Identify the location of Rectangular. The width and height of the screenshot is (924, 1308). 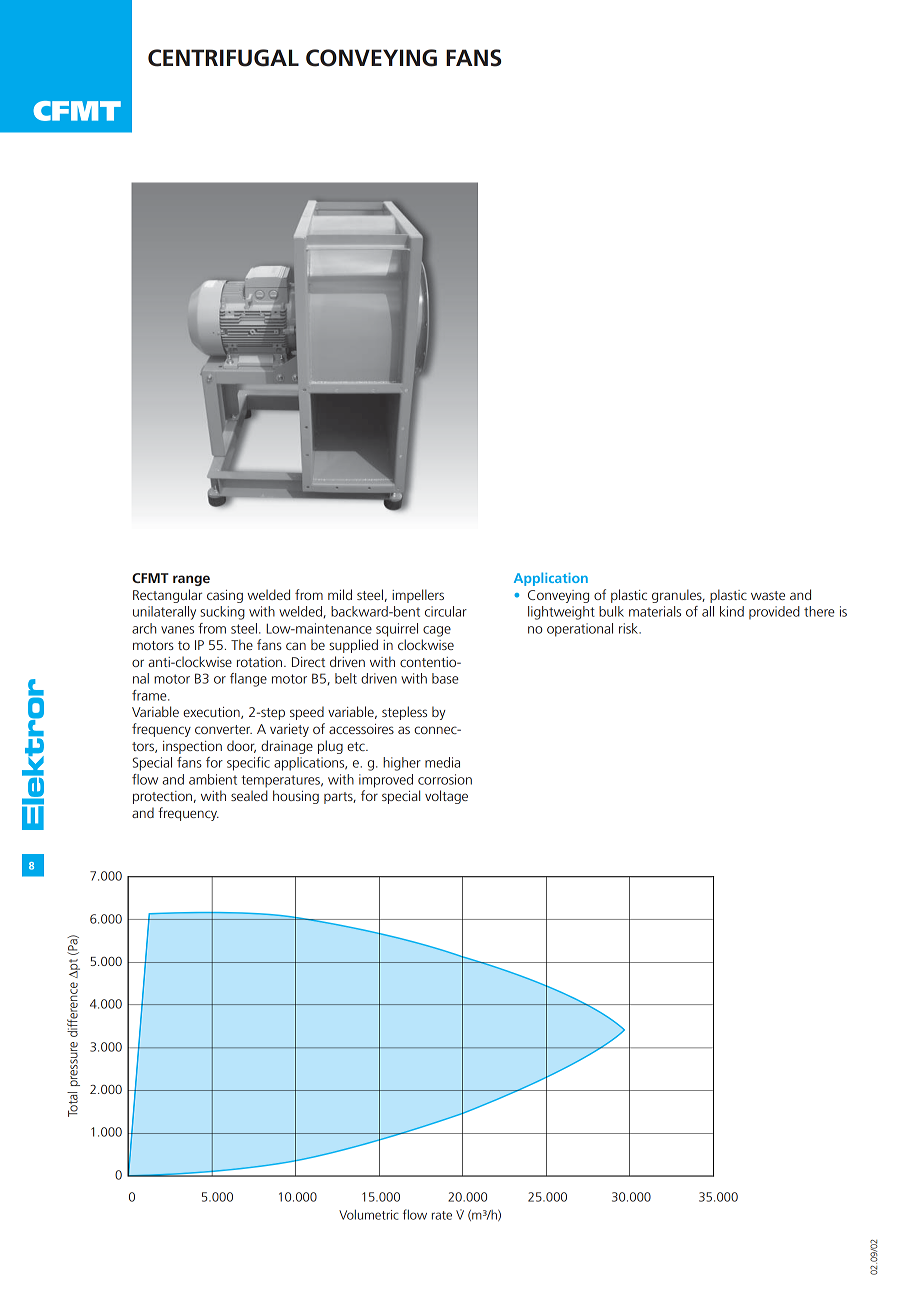
(167, 596).
